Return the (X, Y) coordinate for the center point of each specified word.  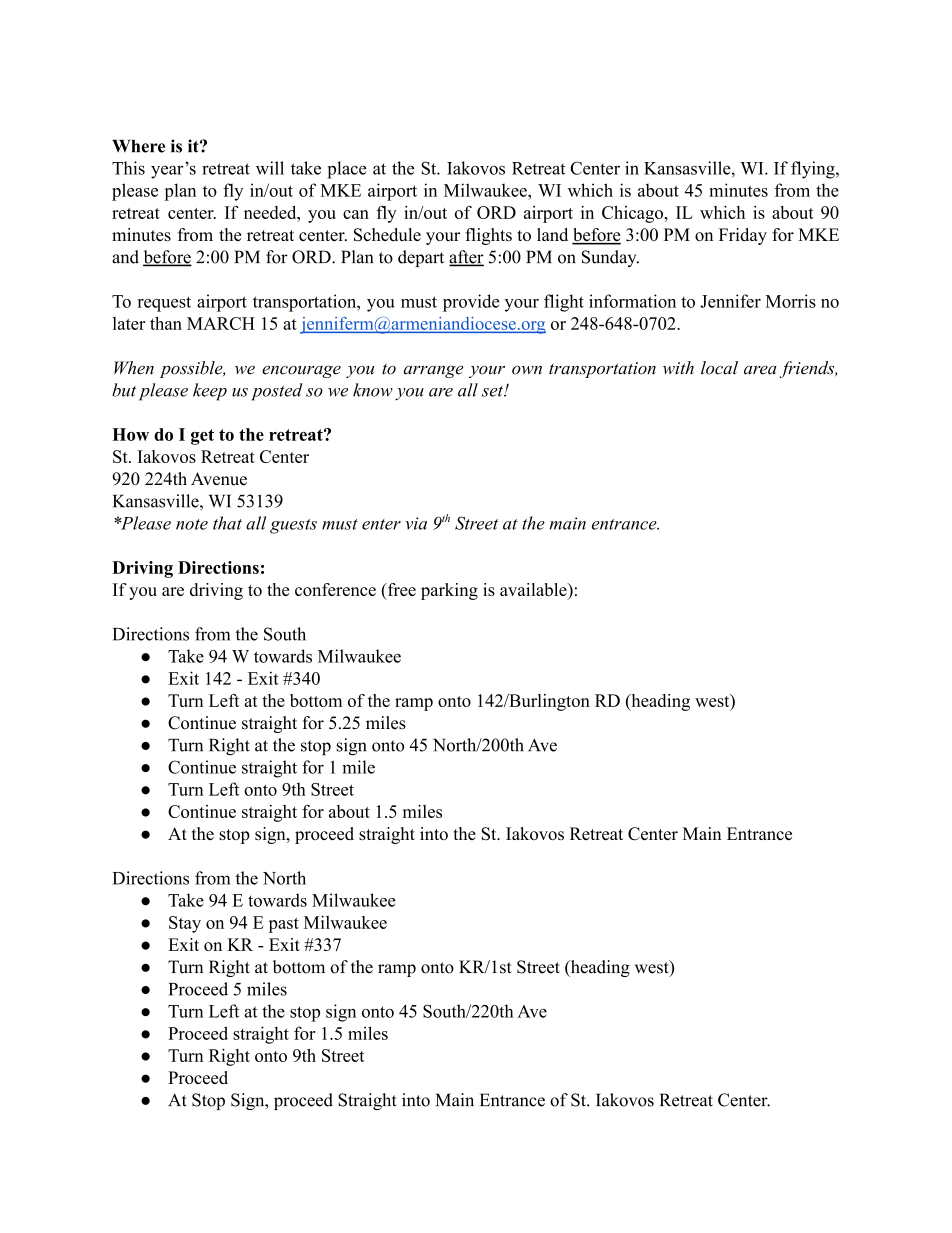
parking (449, 591)
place (347, 170)
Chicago (633, 214)
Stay (185, 924)
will (270, 168)
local (719, 368)
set (493, 391)
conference (335, 589)
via (416, 523)
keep (210, 392)
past (284, 925)
